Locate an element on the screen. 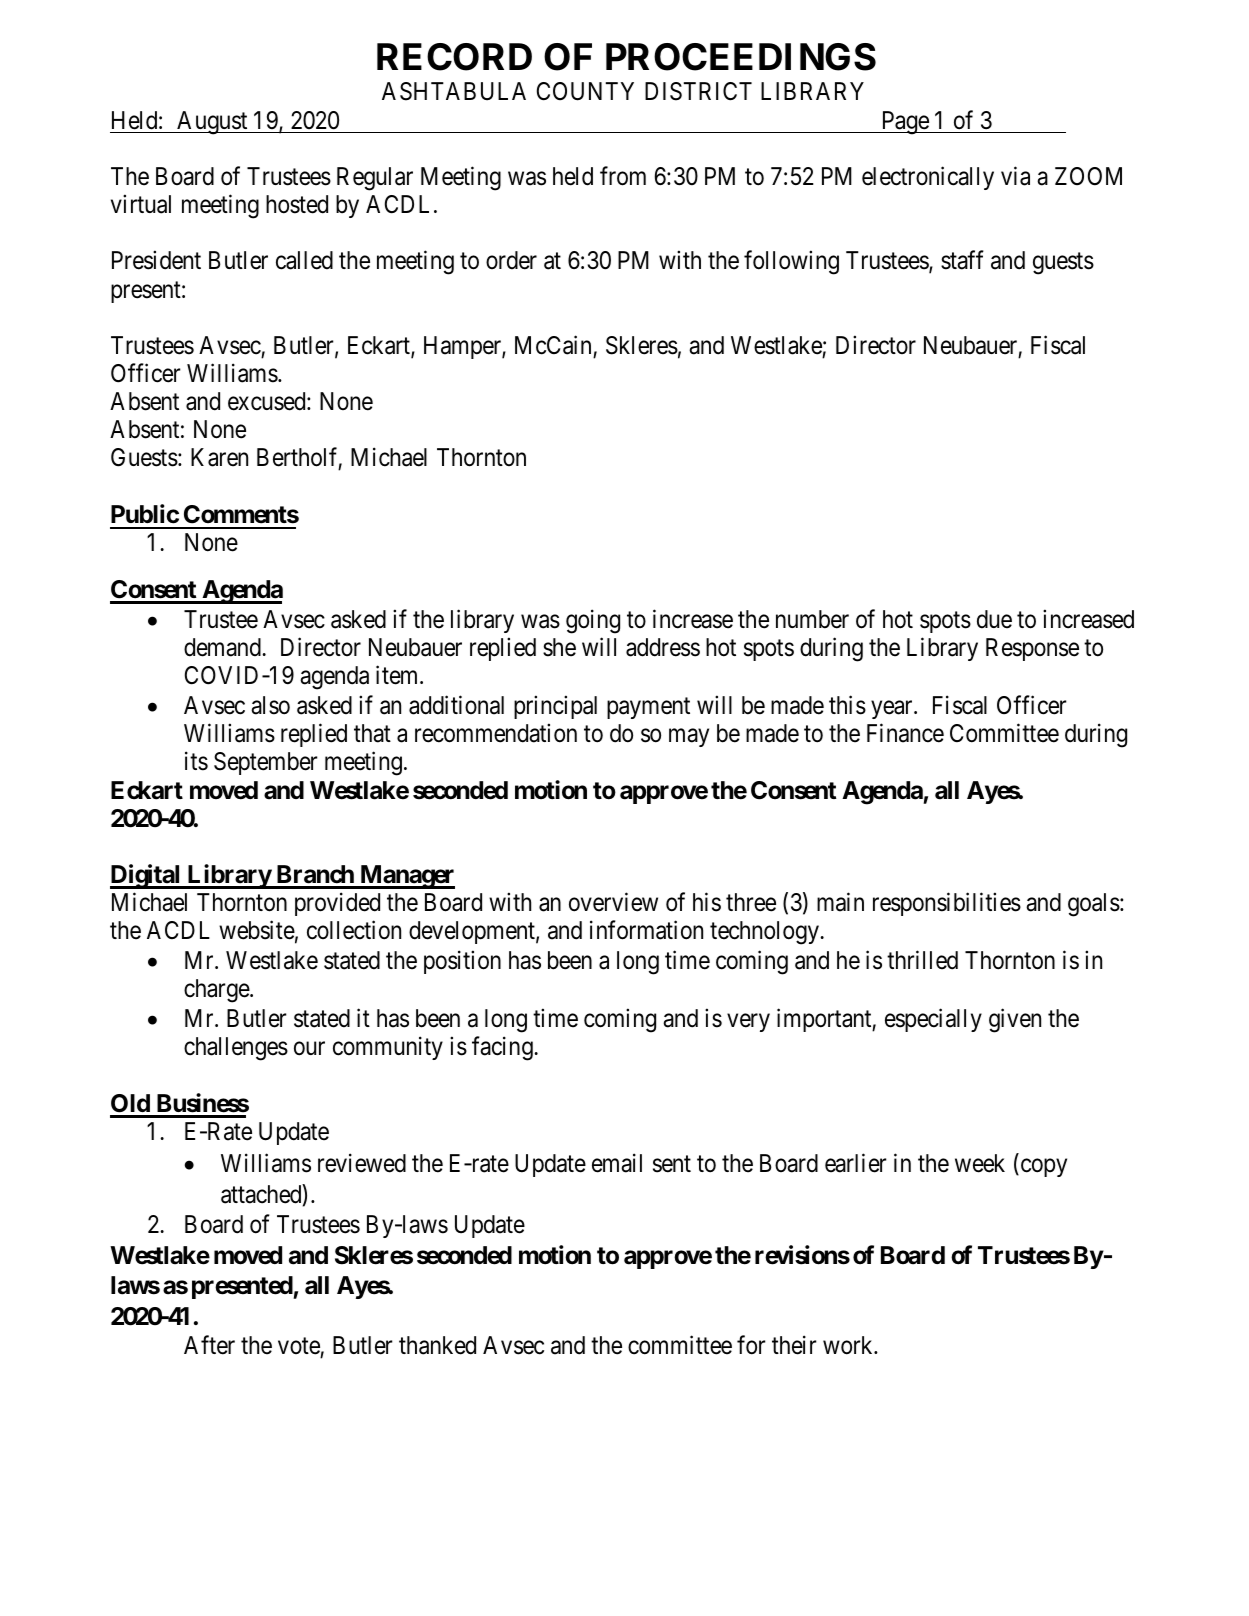 The width and height of the screenshot is (1249, 1616). their is located at coordinates (794, 1345).
